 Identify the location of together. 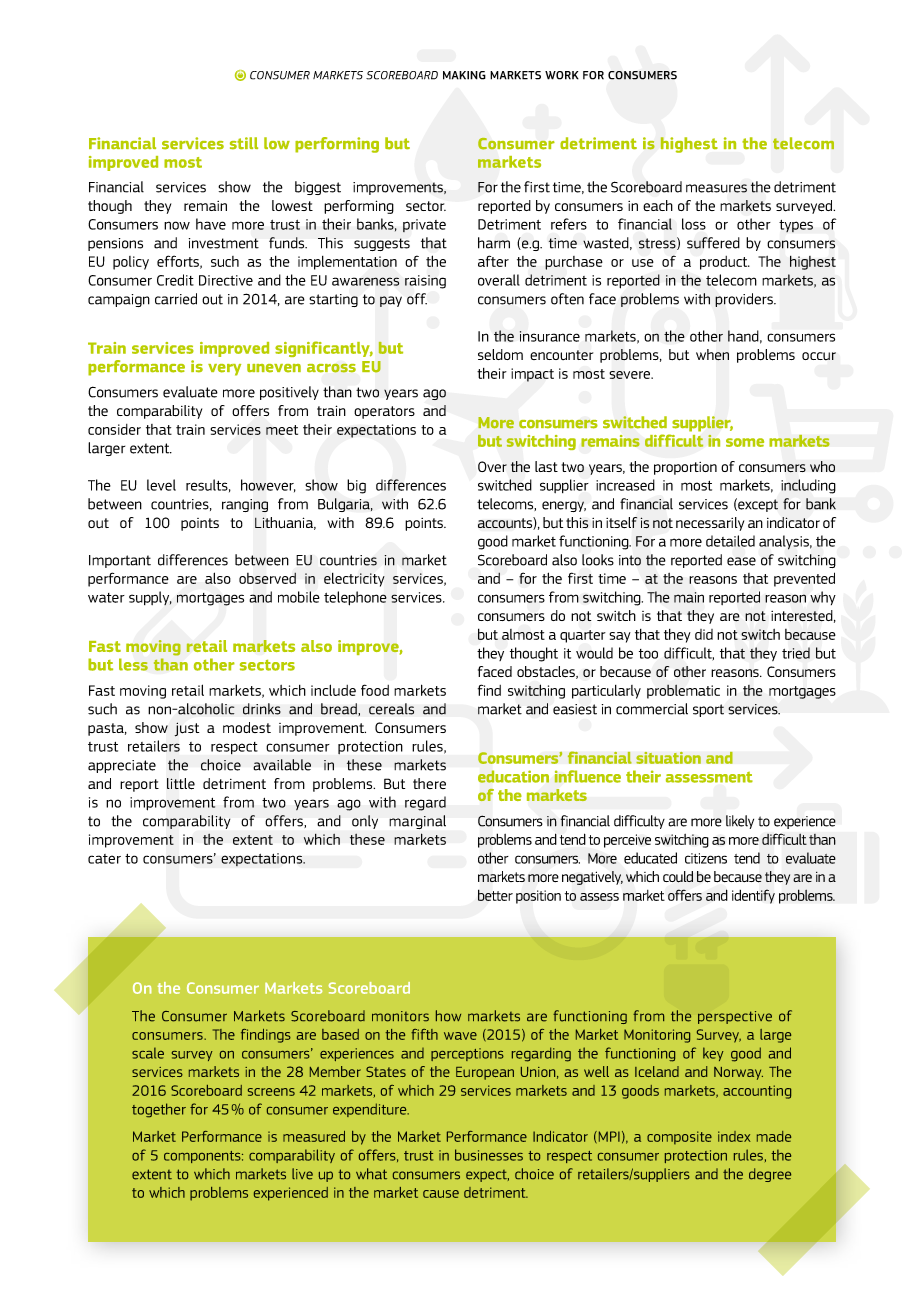
(159, 1110).
